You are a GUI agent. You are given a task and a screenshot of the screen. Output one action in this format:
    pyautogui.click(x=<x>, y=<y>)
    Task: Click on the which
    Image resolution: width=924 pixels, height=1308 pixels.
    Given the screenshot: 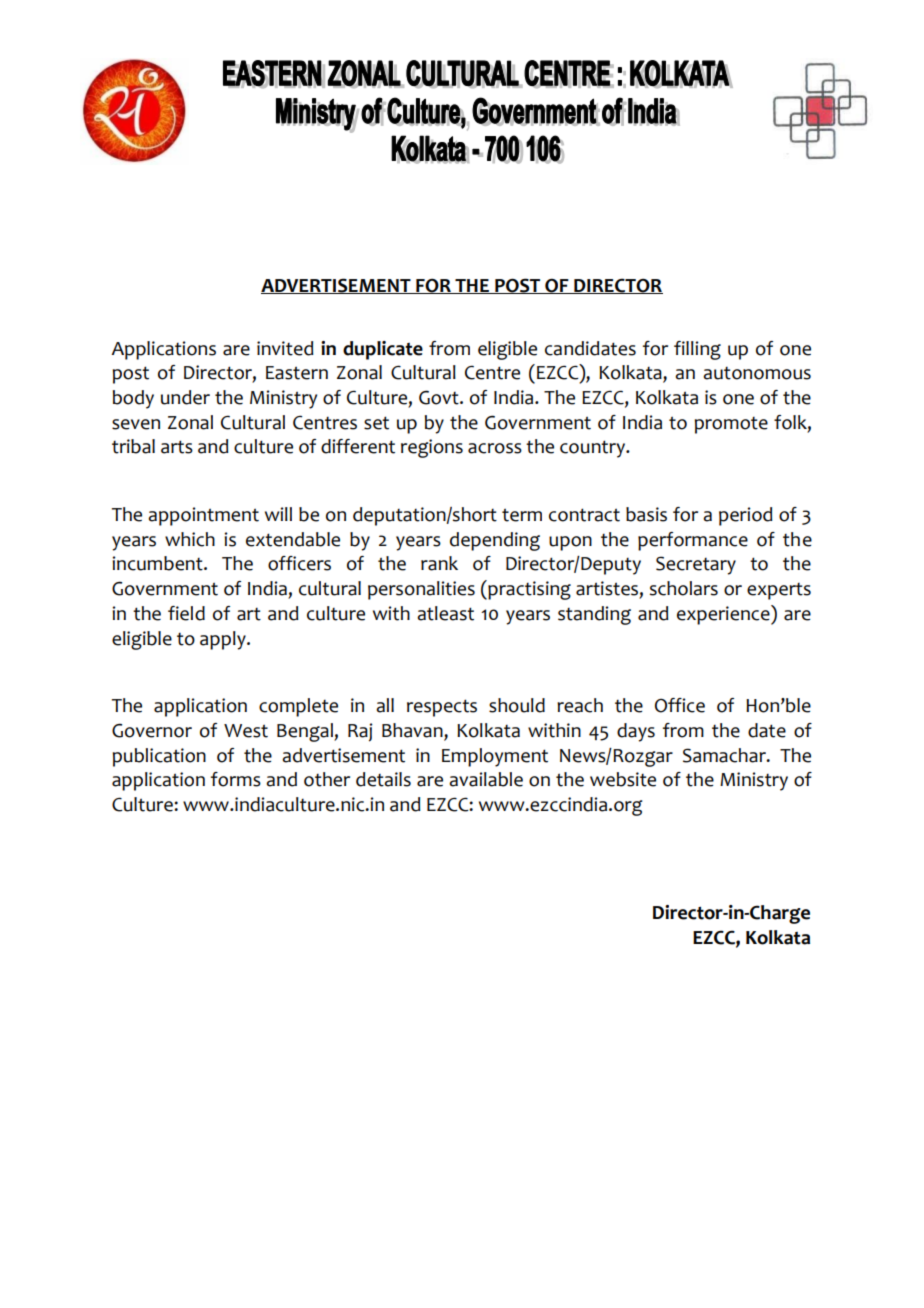 What is the action you would take?
    pyautogui.click(x=190, y=539)
